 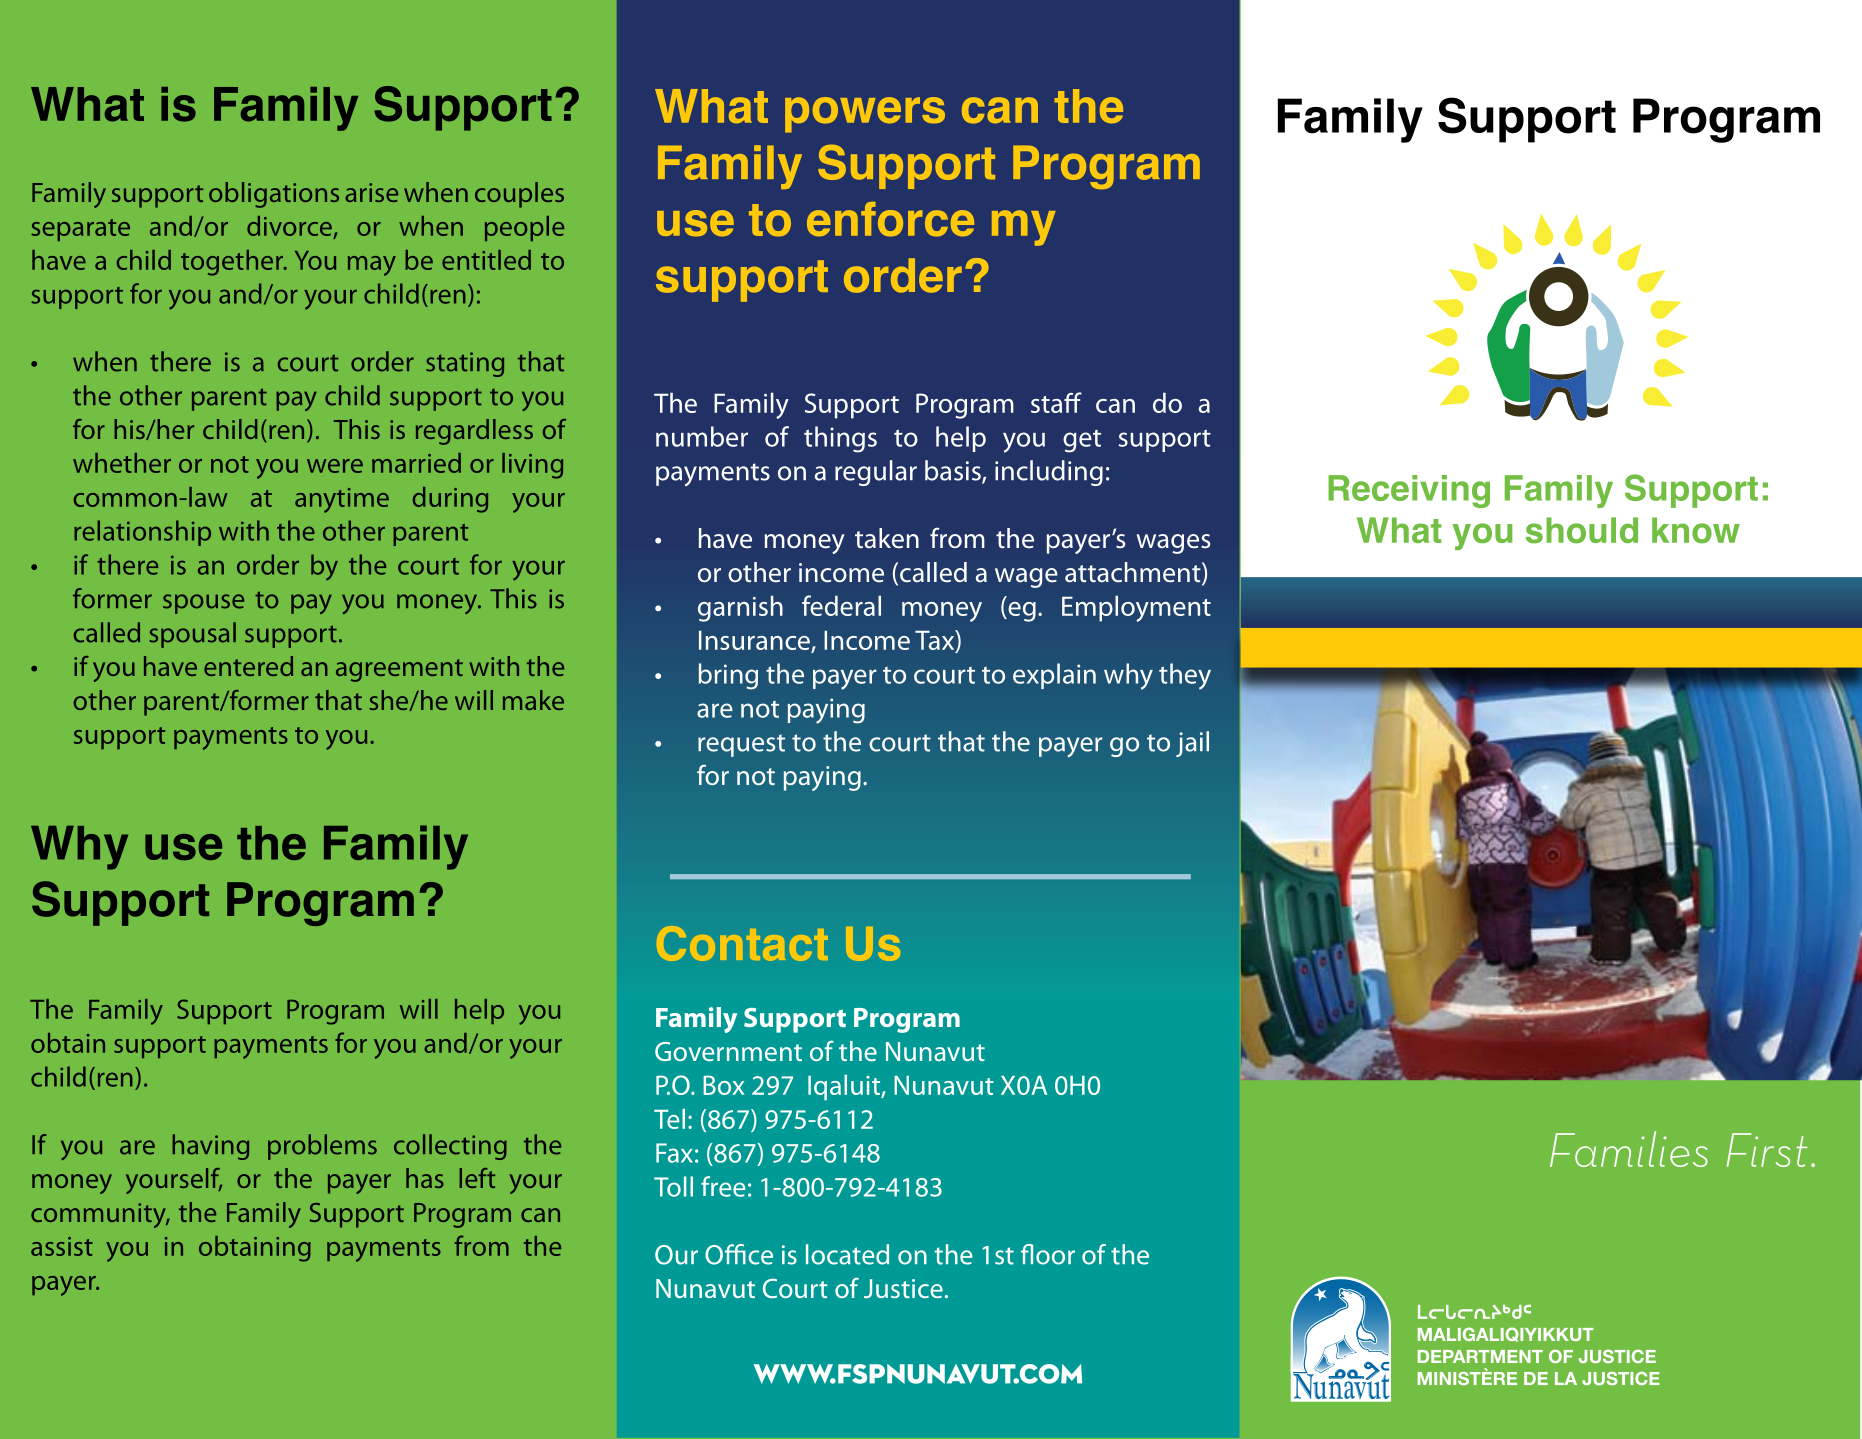 I want to click on obligations, so click(x=274, y=195).
